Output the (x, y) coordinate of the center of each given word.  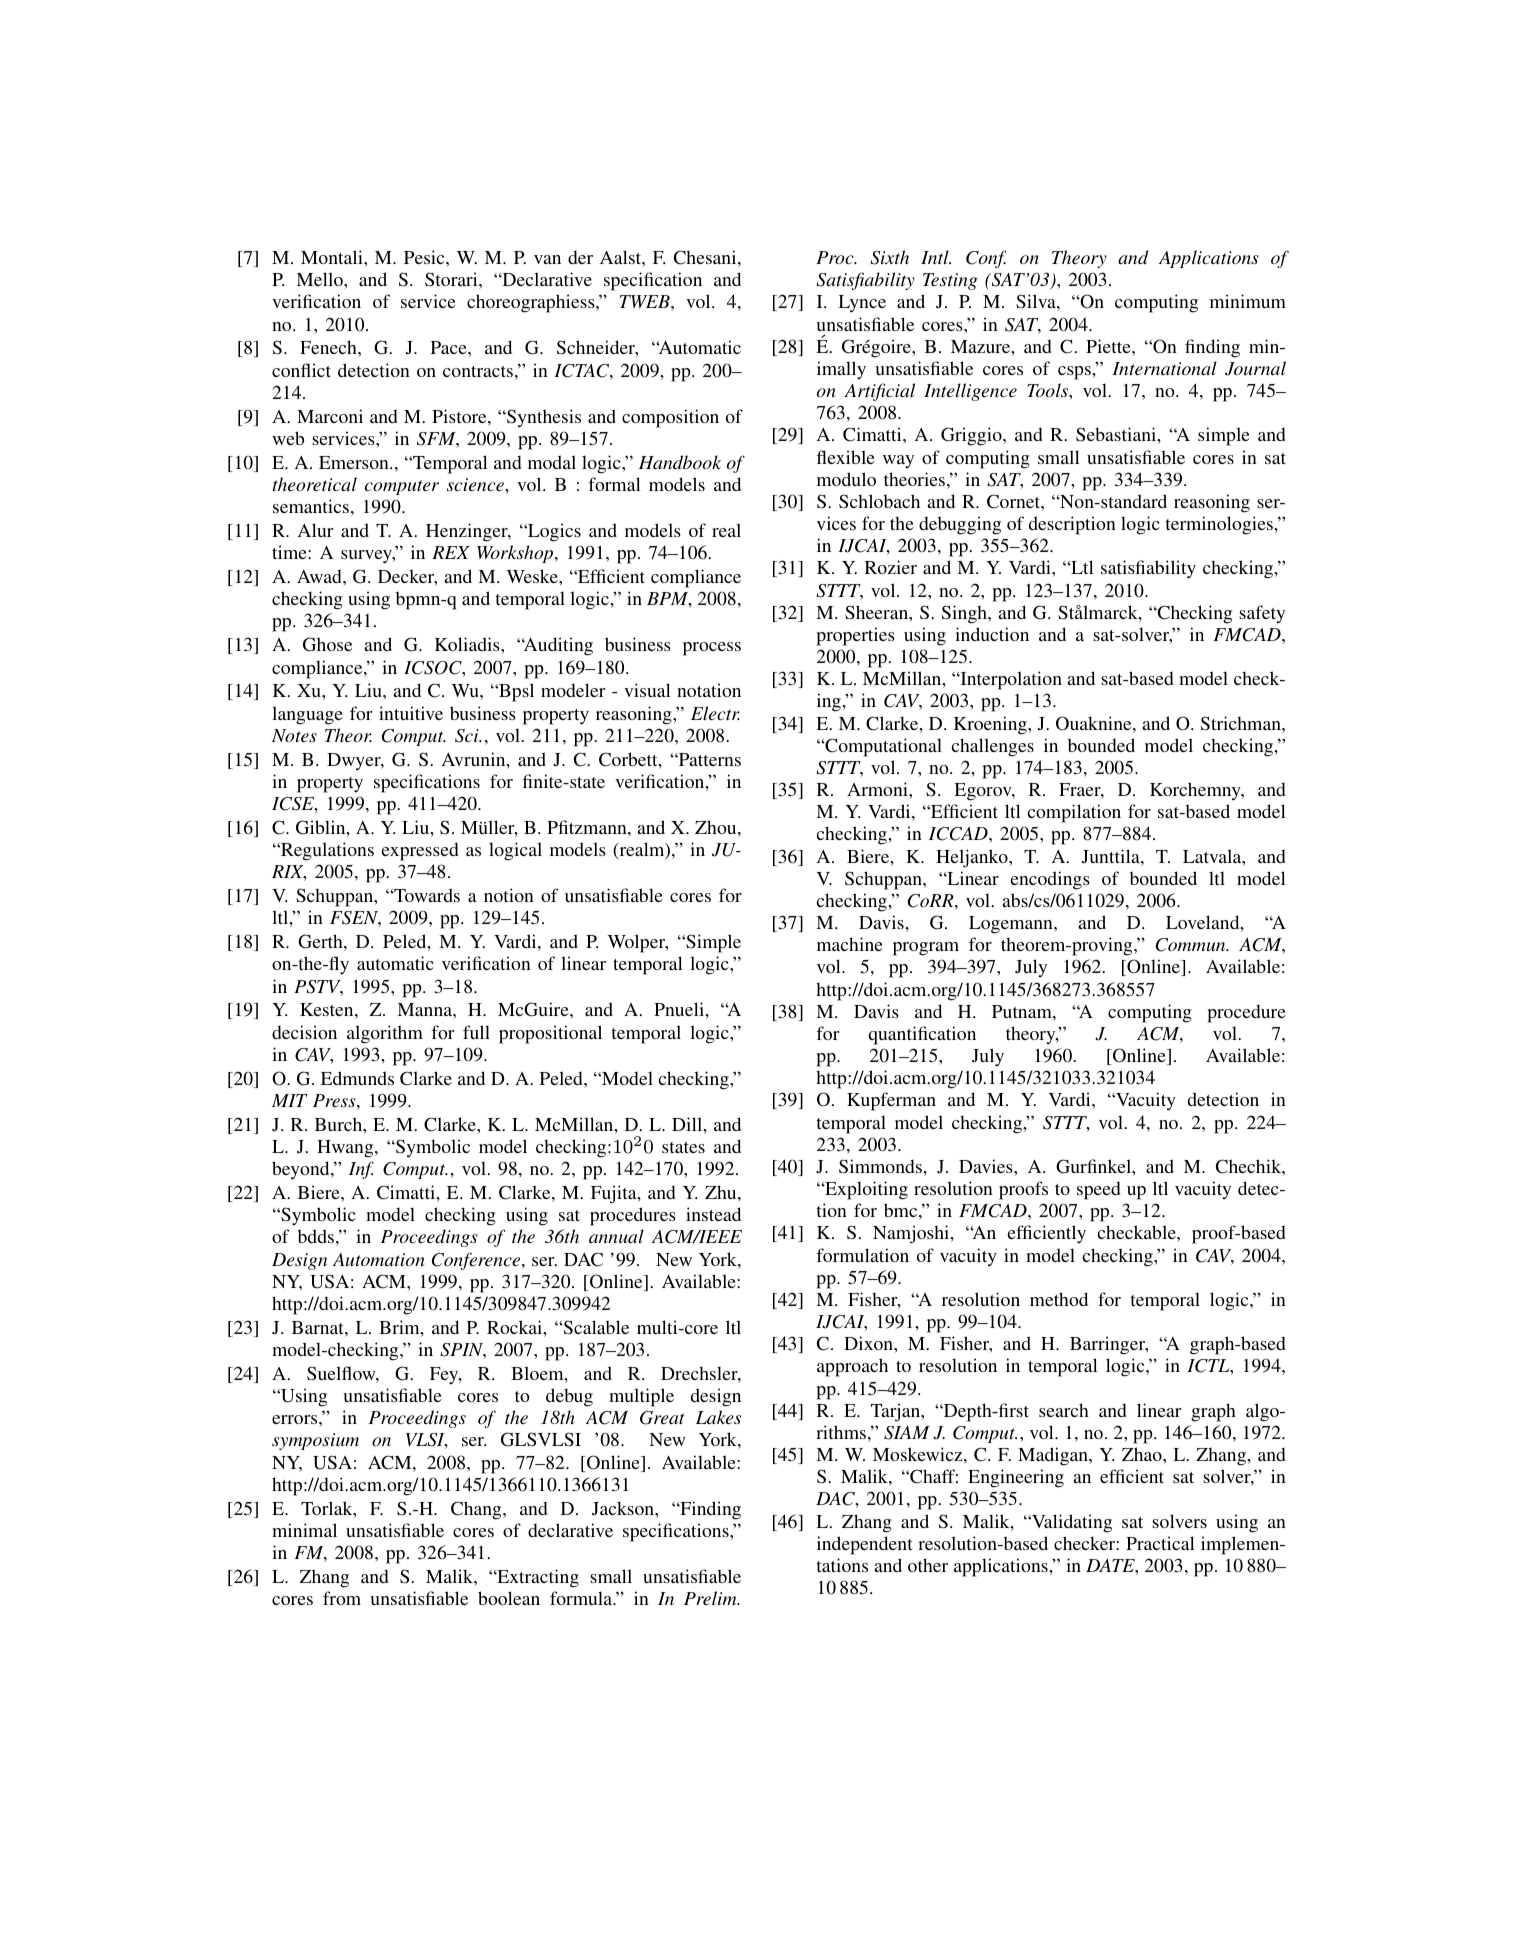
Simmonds (881, 1166)
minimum (1248, 301)
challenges (993, 747)
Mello (320, 279)
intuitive (411, 713)
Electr (715, 713)
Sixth (889, 257)
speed (1099, 1190)
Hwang (346, 1149)
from (342, 1598)
